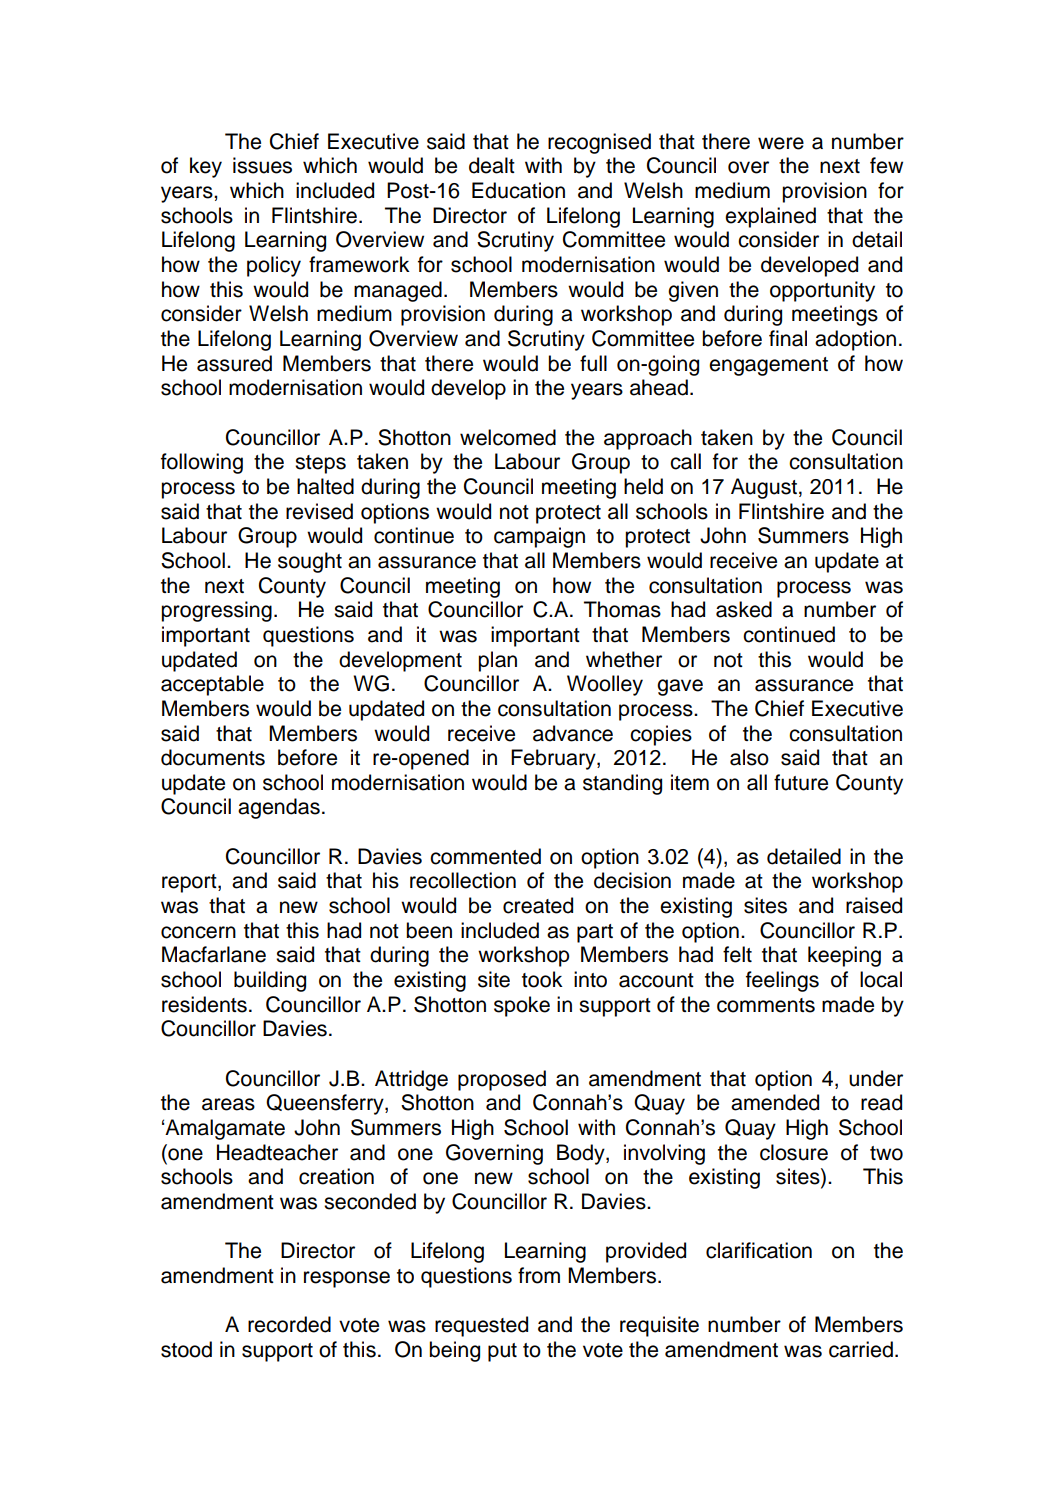  What do you see at coordinates (539, 1275) in the screenshot?
I see `from` at bounding box center [539, 1275].
